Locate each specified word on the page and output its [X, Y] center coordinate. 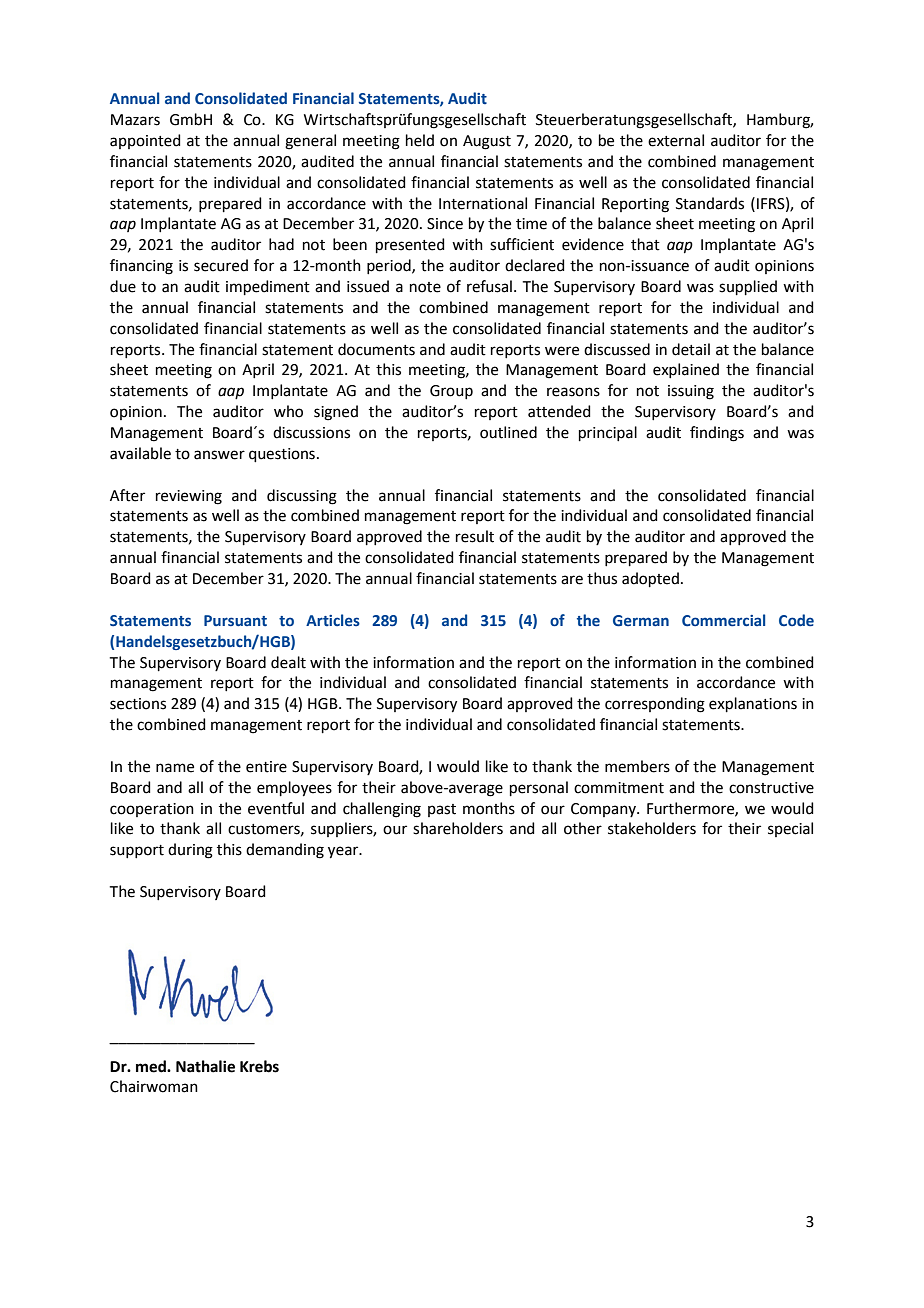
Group [451, 392]
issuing [691, 392]
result [475, 536]
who [288, 411]
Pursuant [235, 620]
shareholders [458, 828]
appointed [145, 141]
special [790, 829]
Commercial [723, 620]
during [190, 851]
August [487, 142]
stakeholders [652, 828]
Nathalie [205, 1066]
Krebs [259, 1066]
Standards [710, 203]
